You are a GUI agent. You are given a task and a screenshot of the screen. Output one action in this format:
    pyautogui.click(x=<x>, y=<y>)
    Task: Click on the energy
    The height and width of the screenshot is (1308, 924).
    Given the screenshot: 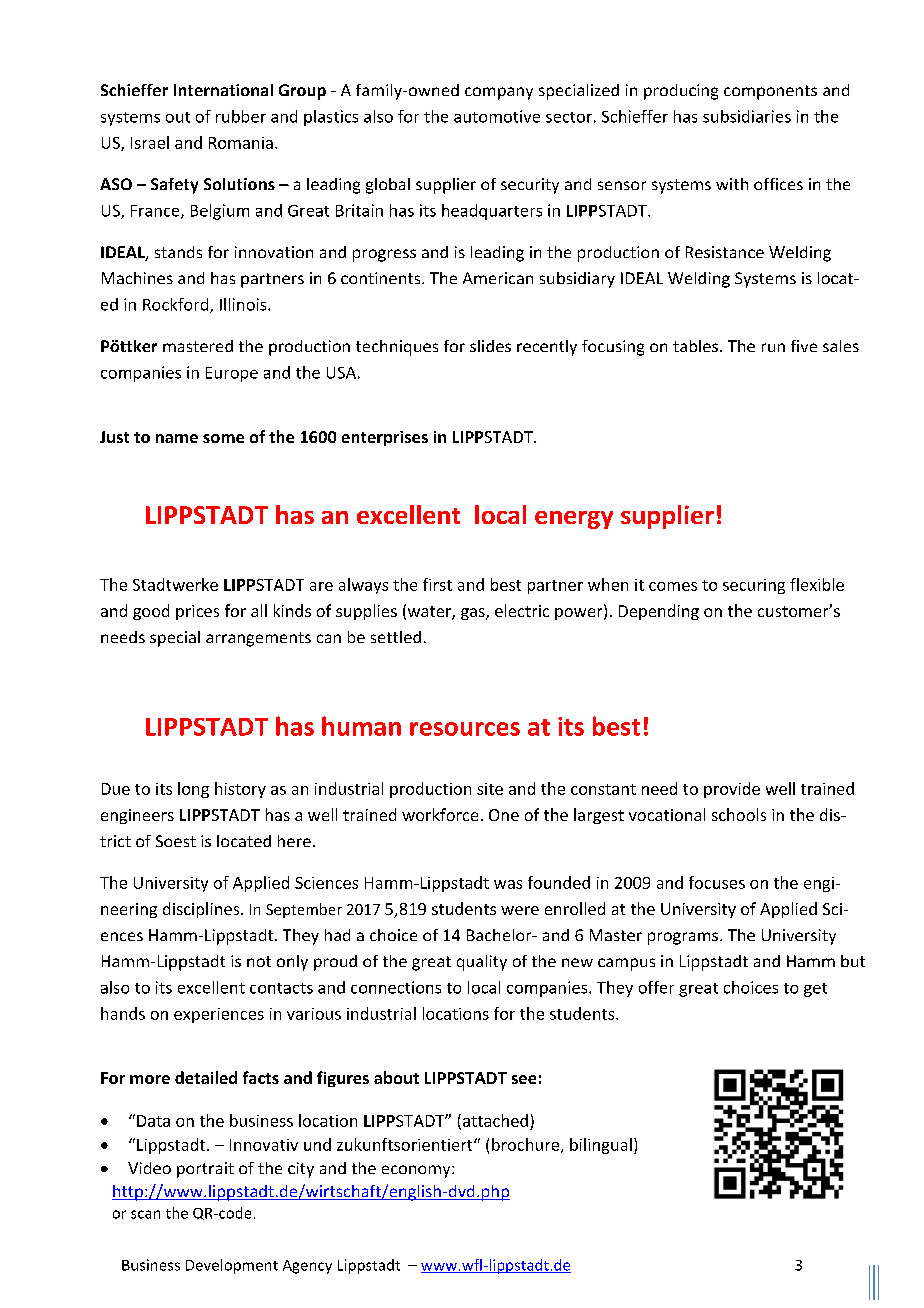 What is the action you would take?
    pyautogui.click(x=574, y=520)
